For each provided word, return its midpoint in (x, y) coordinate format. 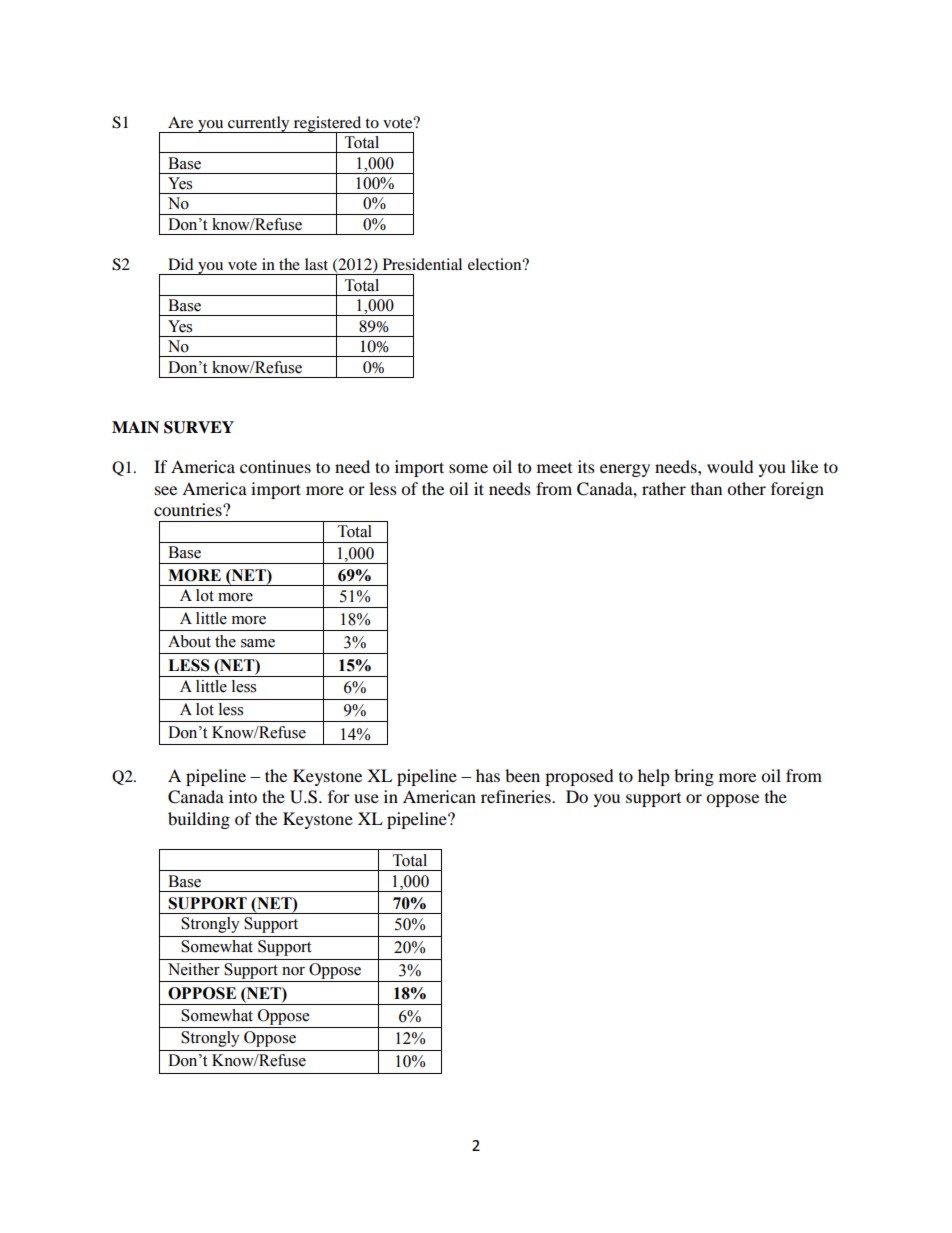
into (243, 796)
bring (694, 777)
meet (554, 468)
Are (180, 122)
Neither (194, 969)
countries (189, 509)
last (316, 264)
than (706, 488)
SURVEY (199, 427)
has (488, 775)
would (730, 466)
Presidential (422, 264)
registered (328, 125)
